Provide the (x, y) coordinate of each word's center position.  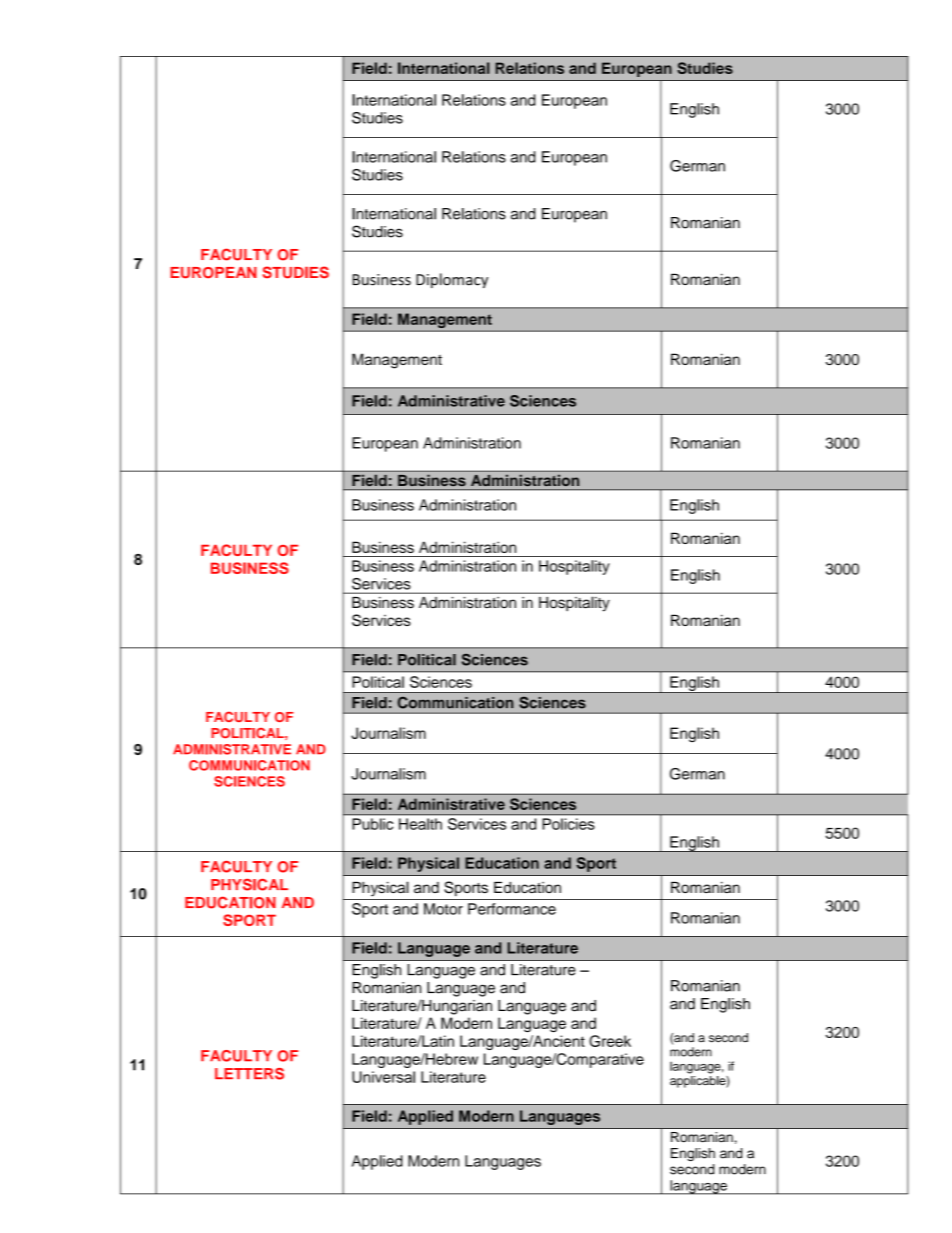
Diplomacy (452, 280)
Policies (568, 824)
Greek (610, 1041)
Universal (383, 1077)
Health (420, 824)
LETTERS (249, 1074)
